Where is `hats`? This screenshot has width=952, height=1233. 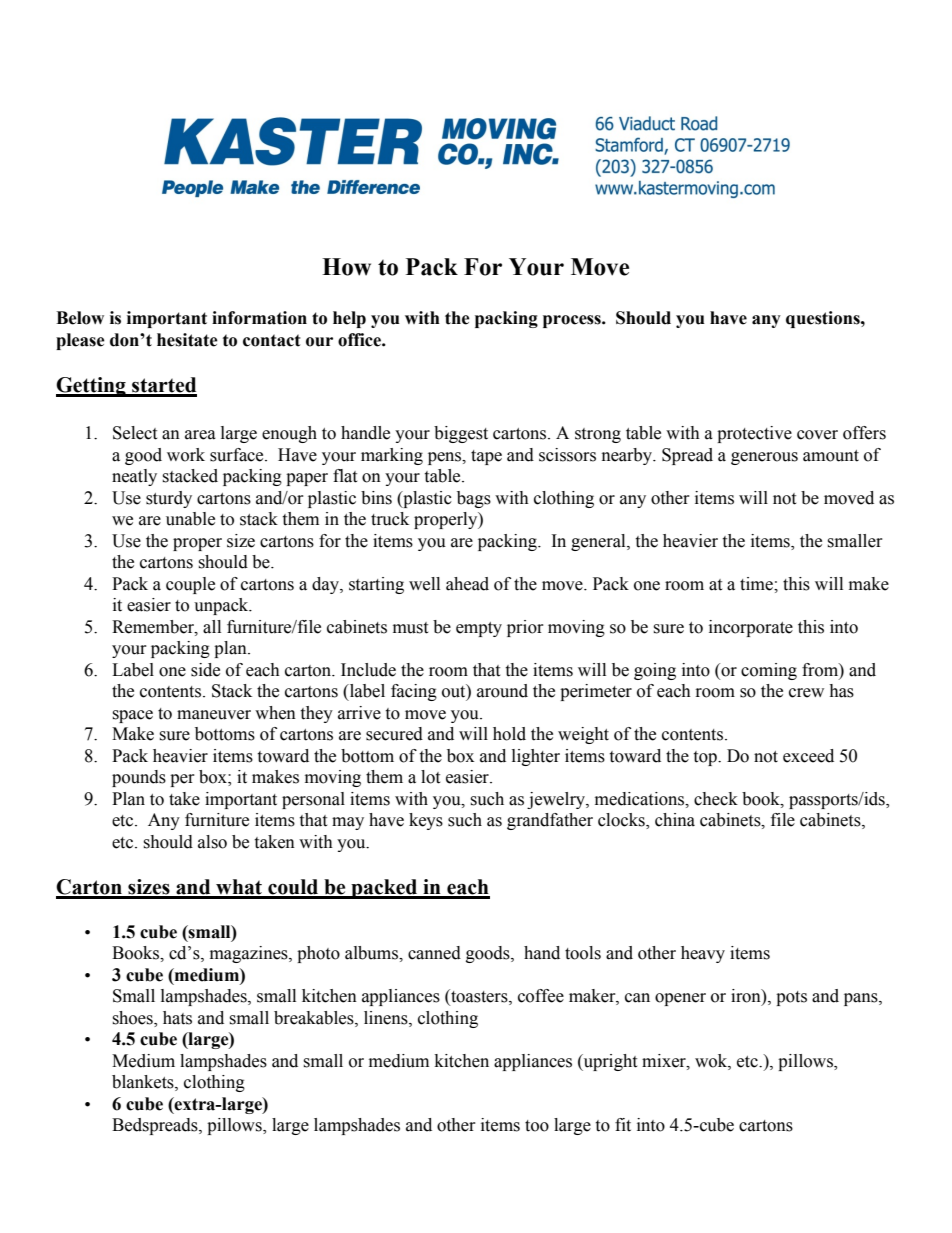 hats is located at coordinates (177, 1018).
